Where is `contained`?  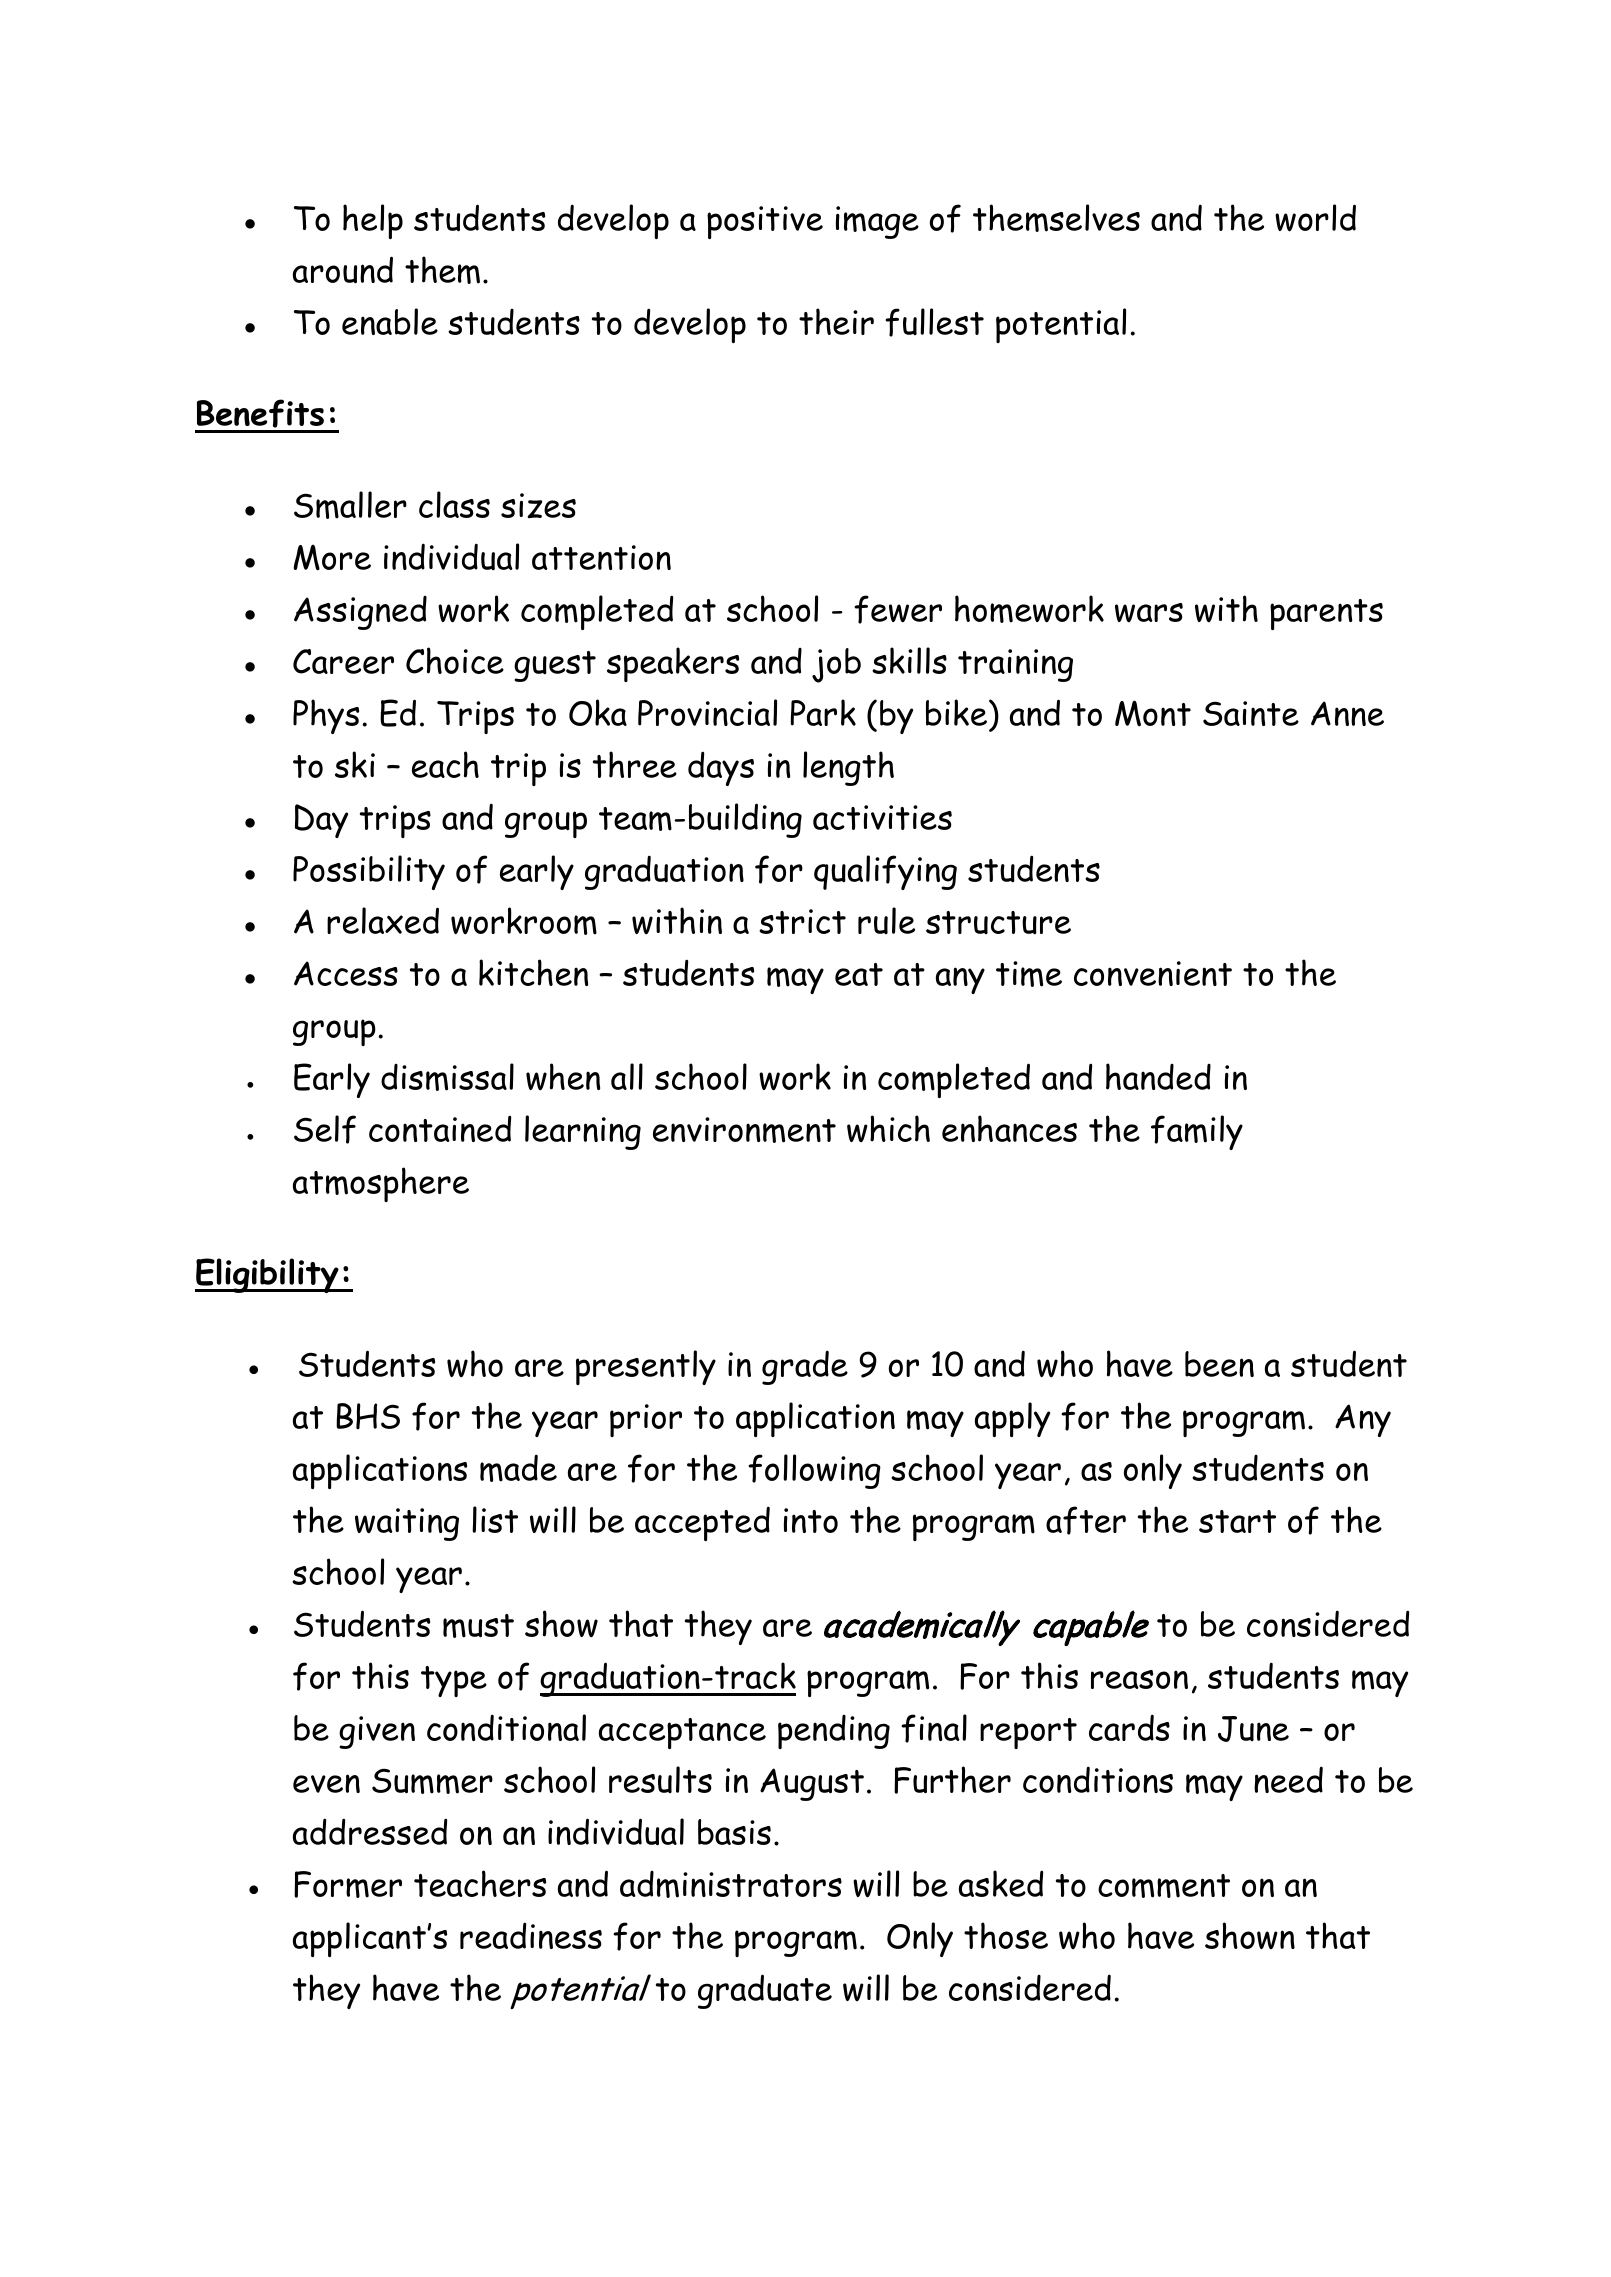
contained is located at coordinates (440, 1128).
